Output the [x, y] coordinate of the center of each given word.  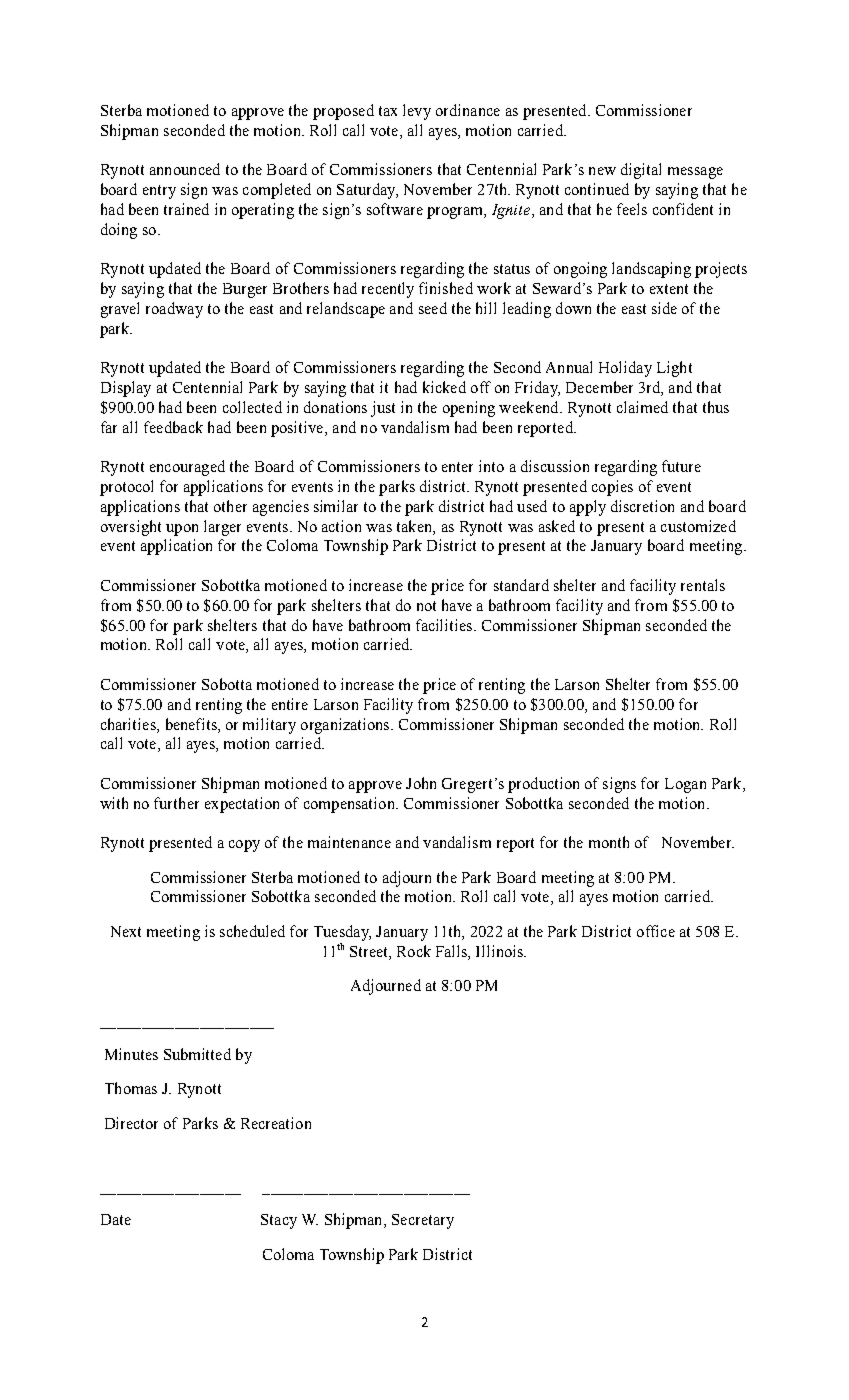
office [656, 931]
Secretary [423, 1221]
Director [131, 1123]
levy [417, 112]
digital [641, 171]
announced [185, 169]
